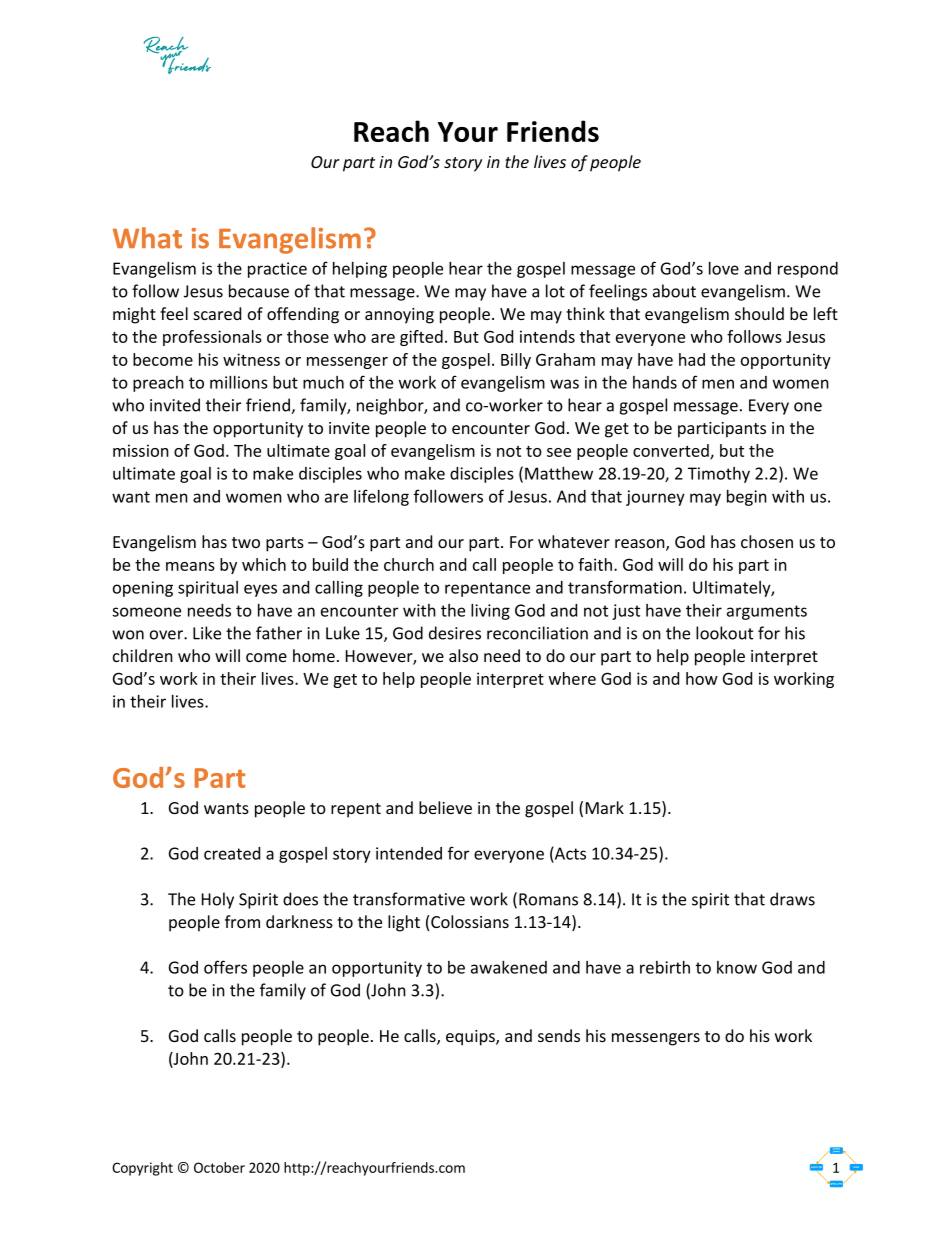 Image resolution: width=952 pixels, height=1233 pixels. I want to click on know, so click(737, 967).
